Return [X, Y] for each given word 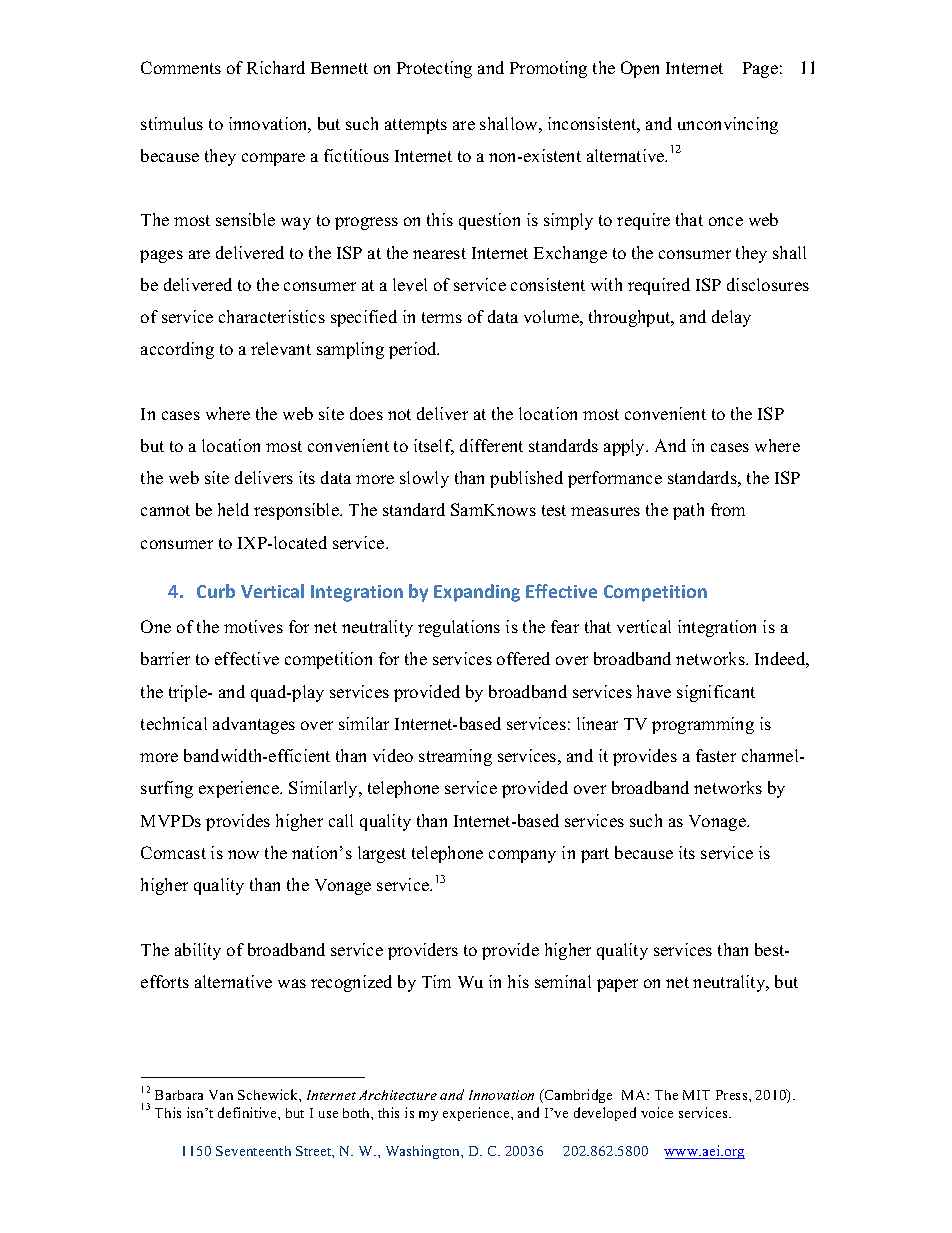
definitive [248, 1112]
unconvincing [728, 125]
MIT [696, 1095]
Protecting [434, 69]
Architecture [398, 1095]
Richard [276, 67]
